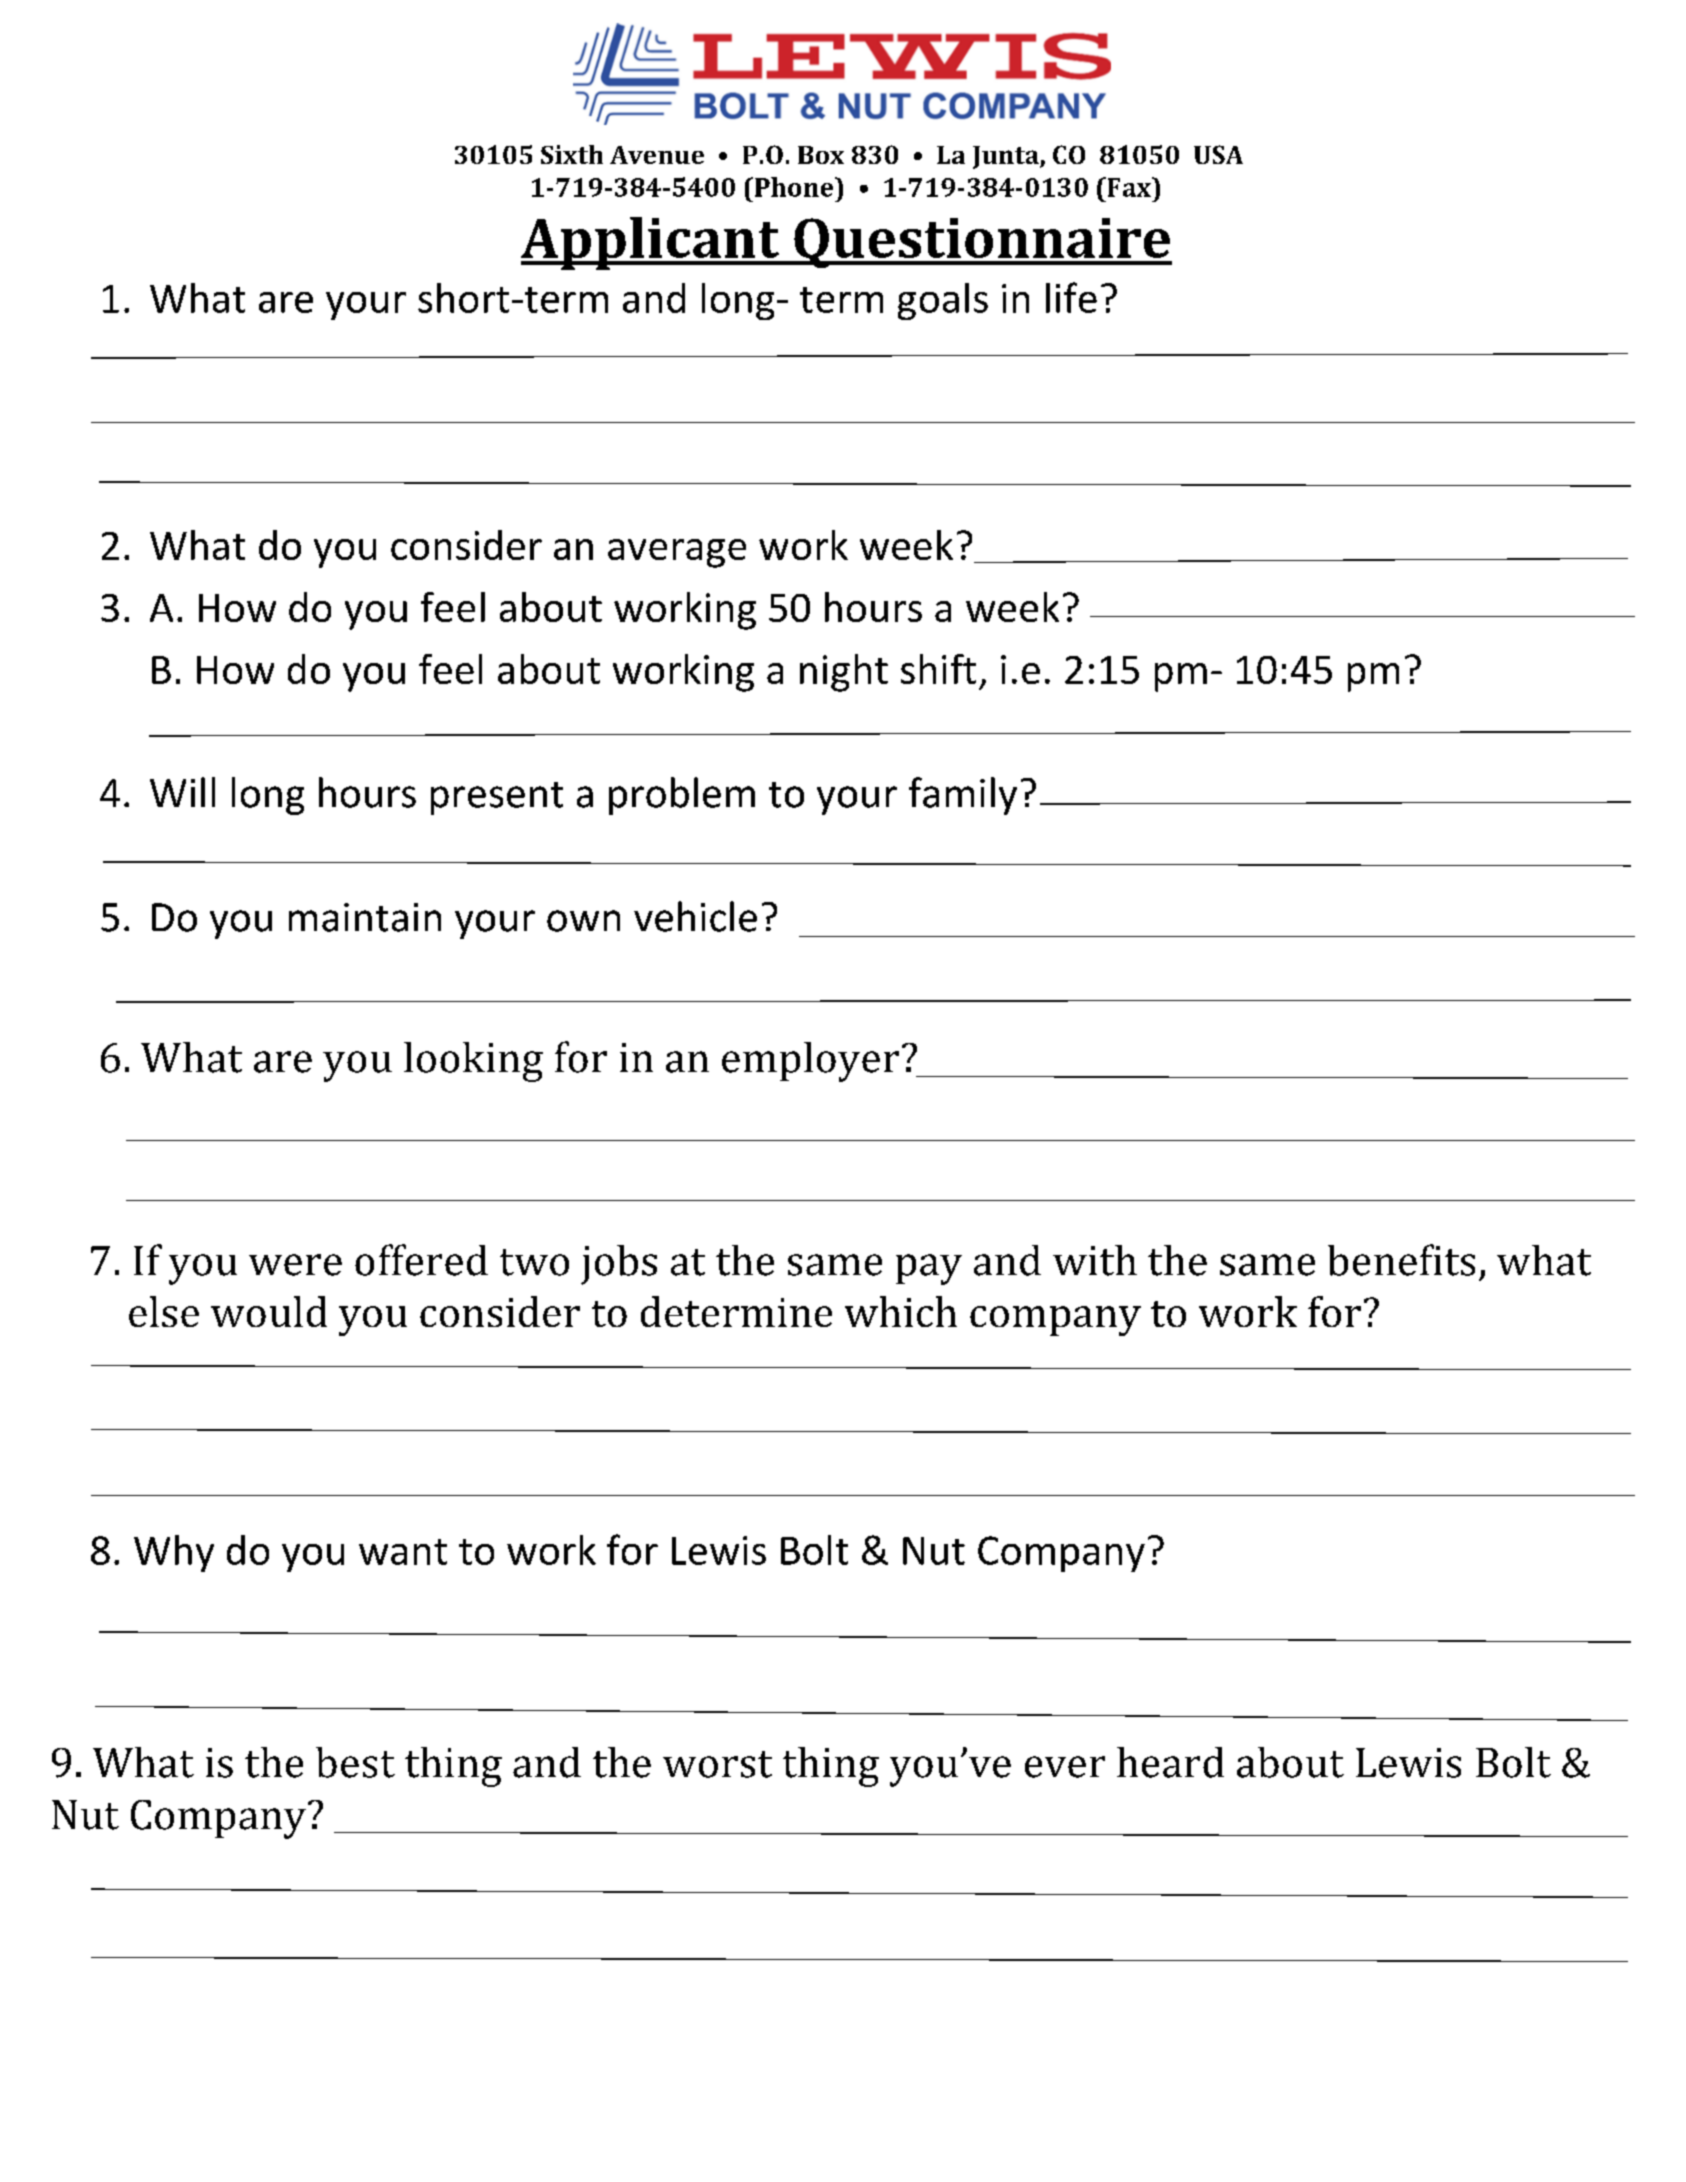  I want to click on Sixth, so click(572, 154).
